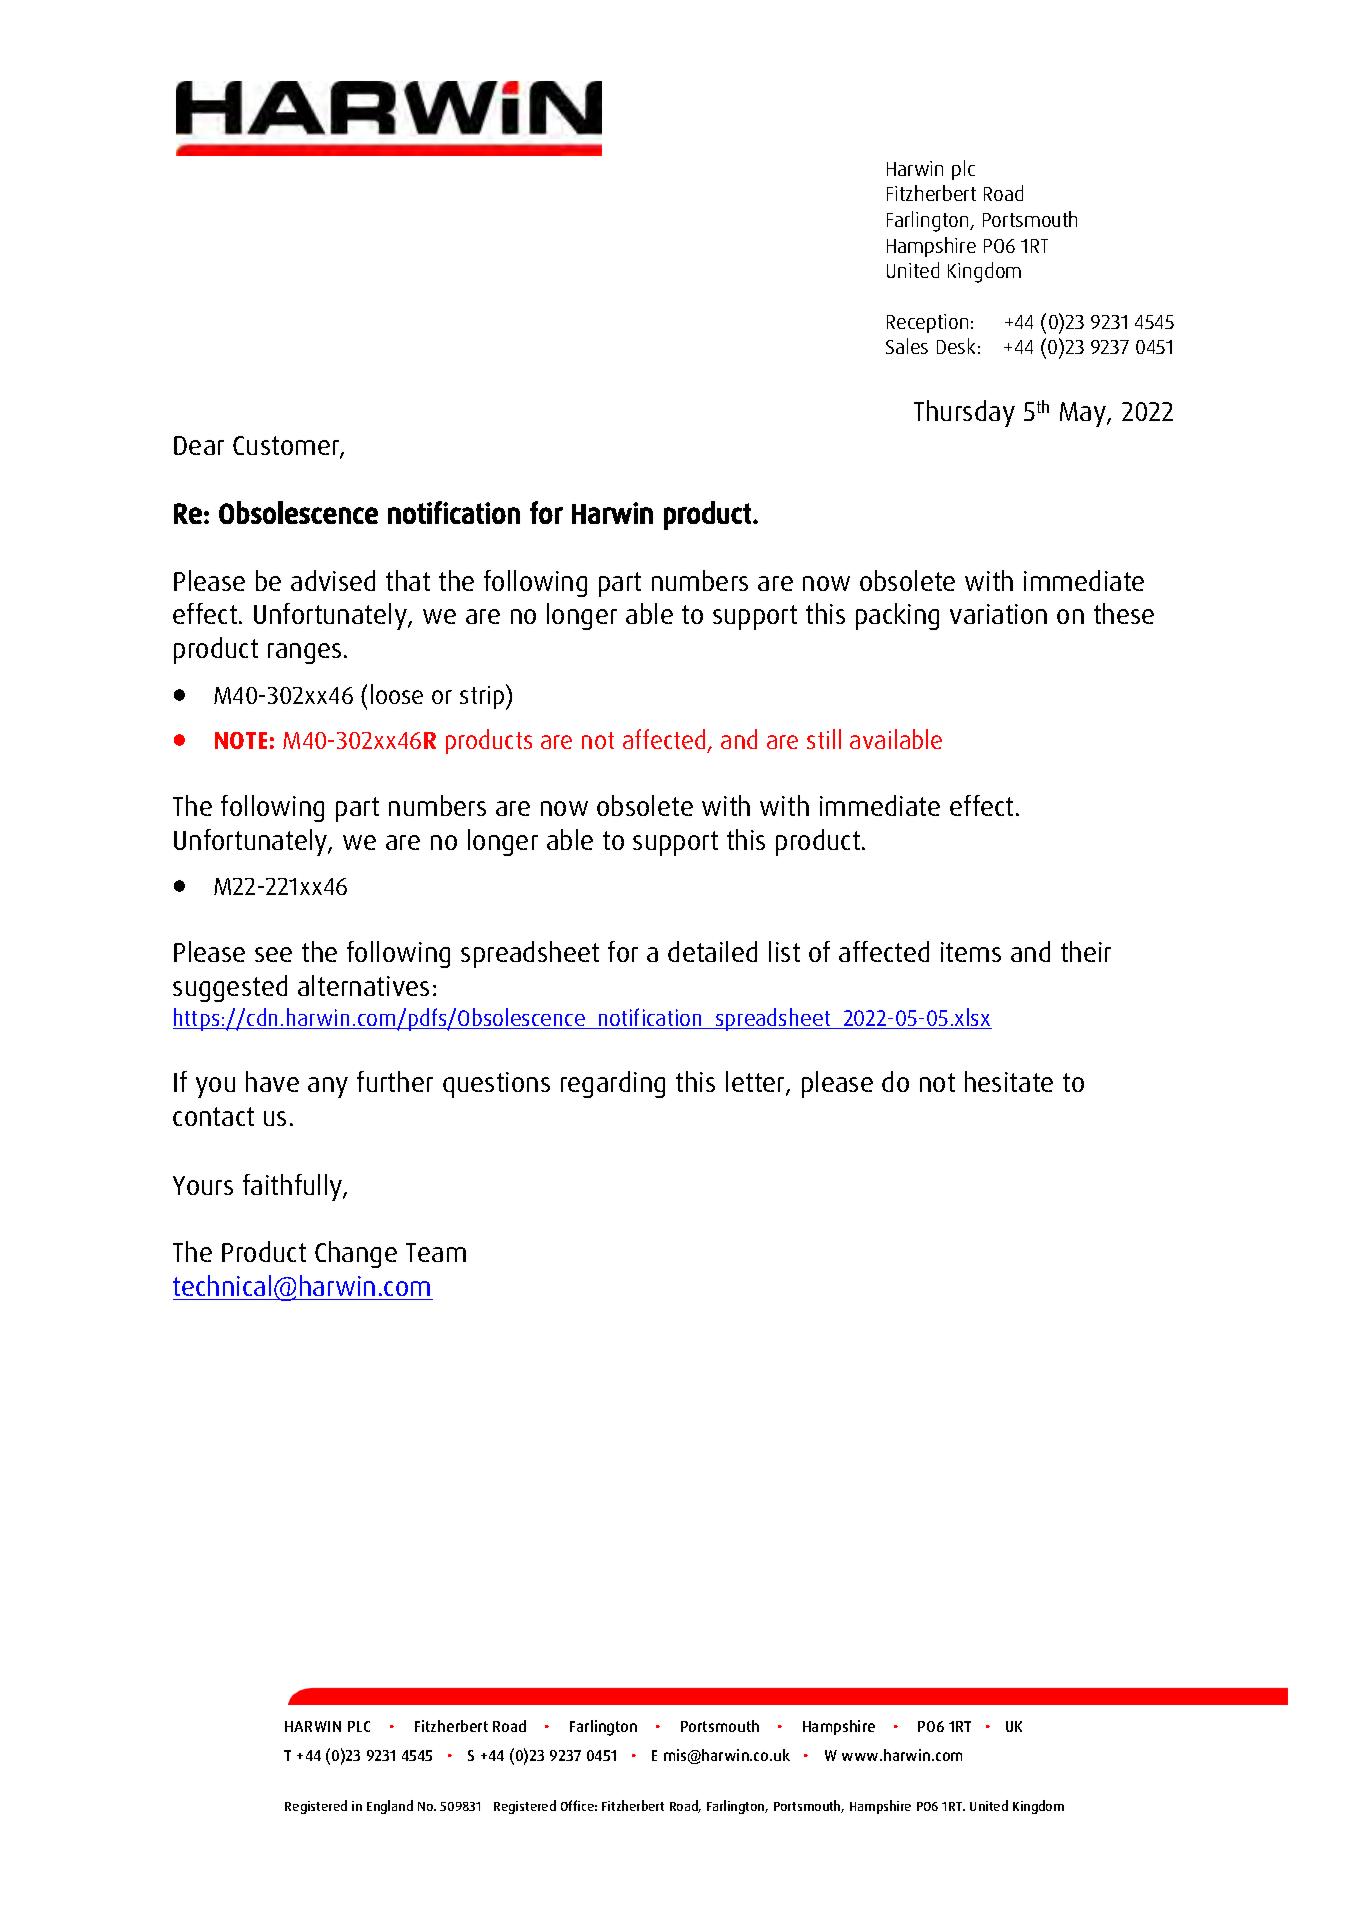  I want to click on Team, so click(436, 1252).
